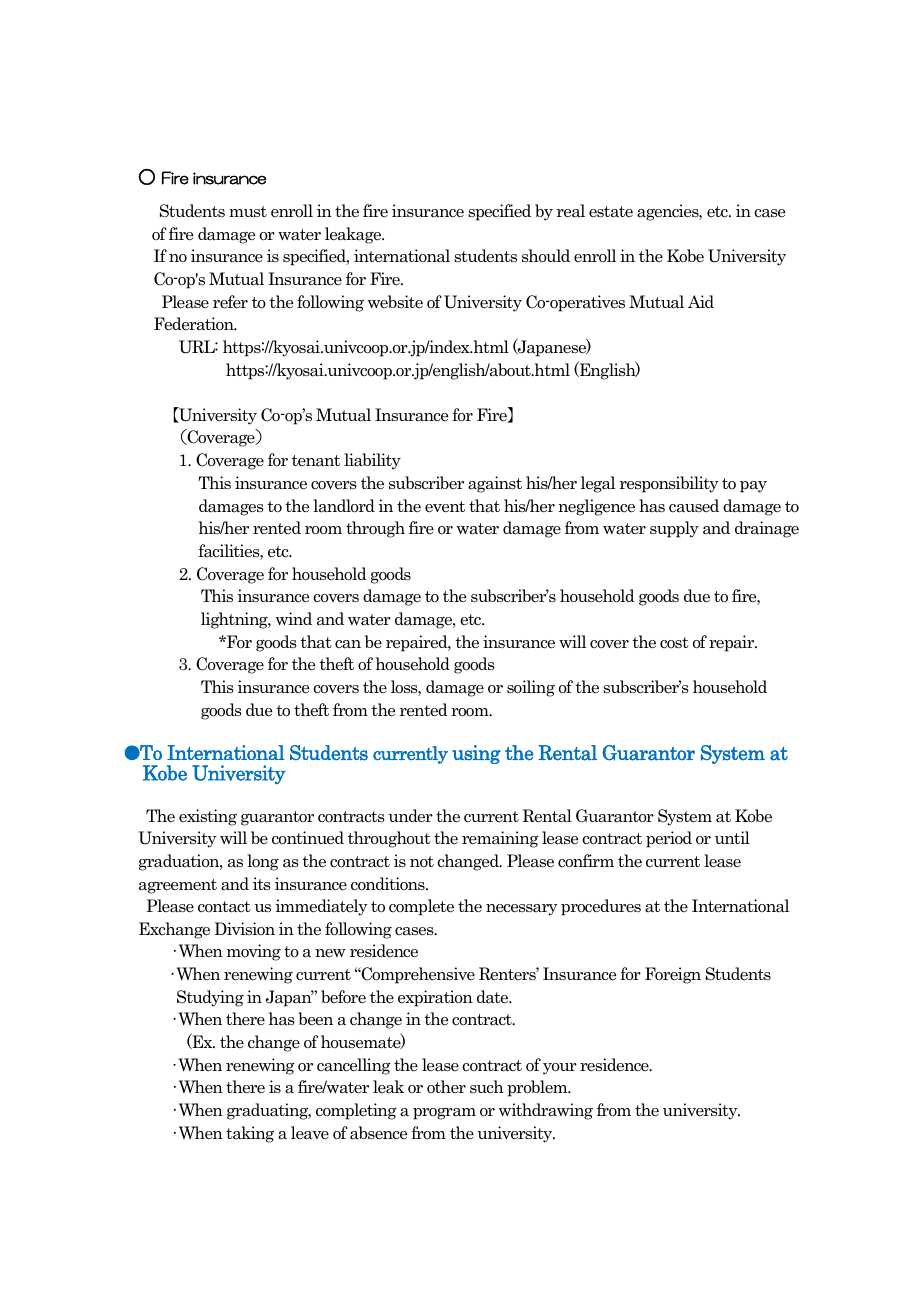 The height and width of the screenshot is (1308, 924). What do you see at coordinates (531, 688) in the screenshot?
I see `soiling` at bounding box center [531, 688].
